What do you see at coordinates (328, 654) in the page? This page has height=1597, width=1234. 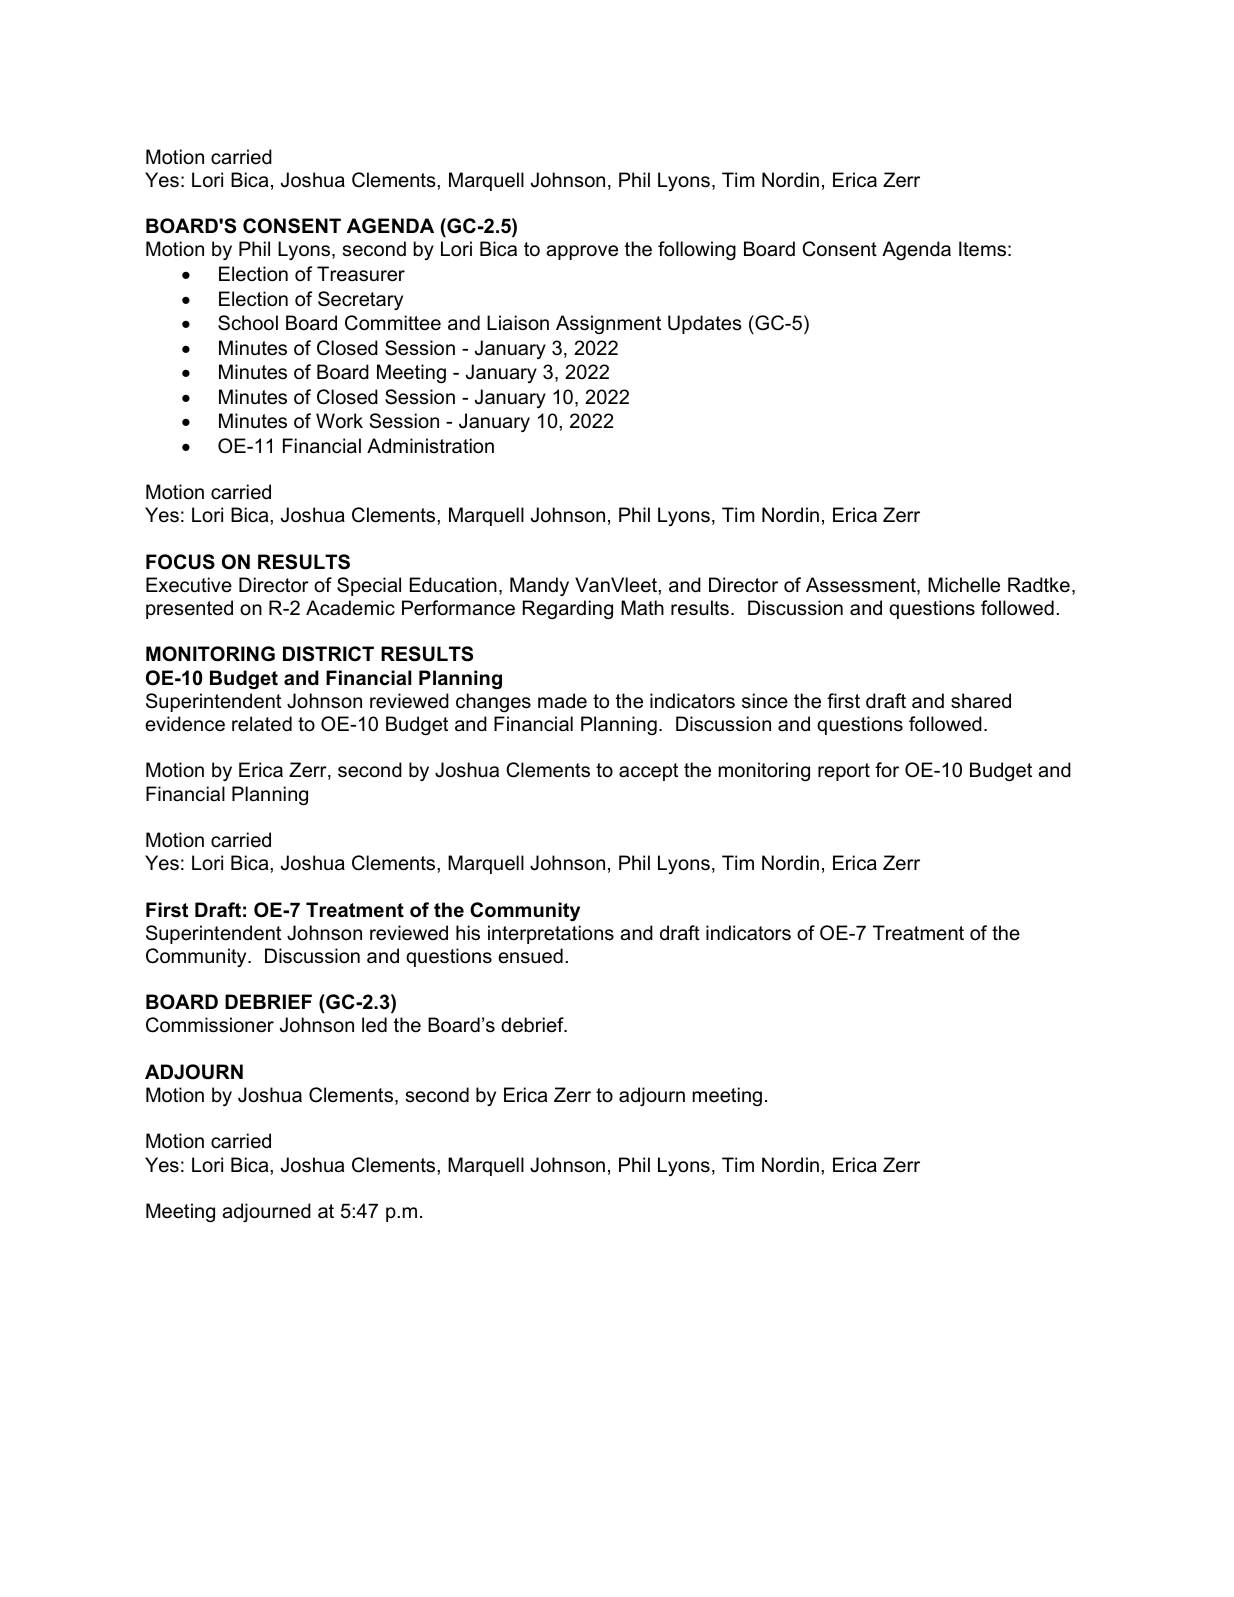 I see `DISTRICT` at bounding box center [328, 654].
